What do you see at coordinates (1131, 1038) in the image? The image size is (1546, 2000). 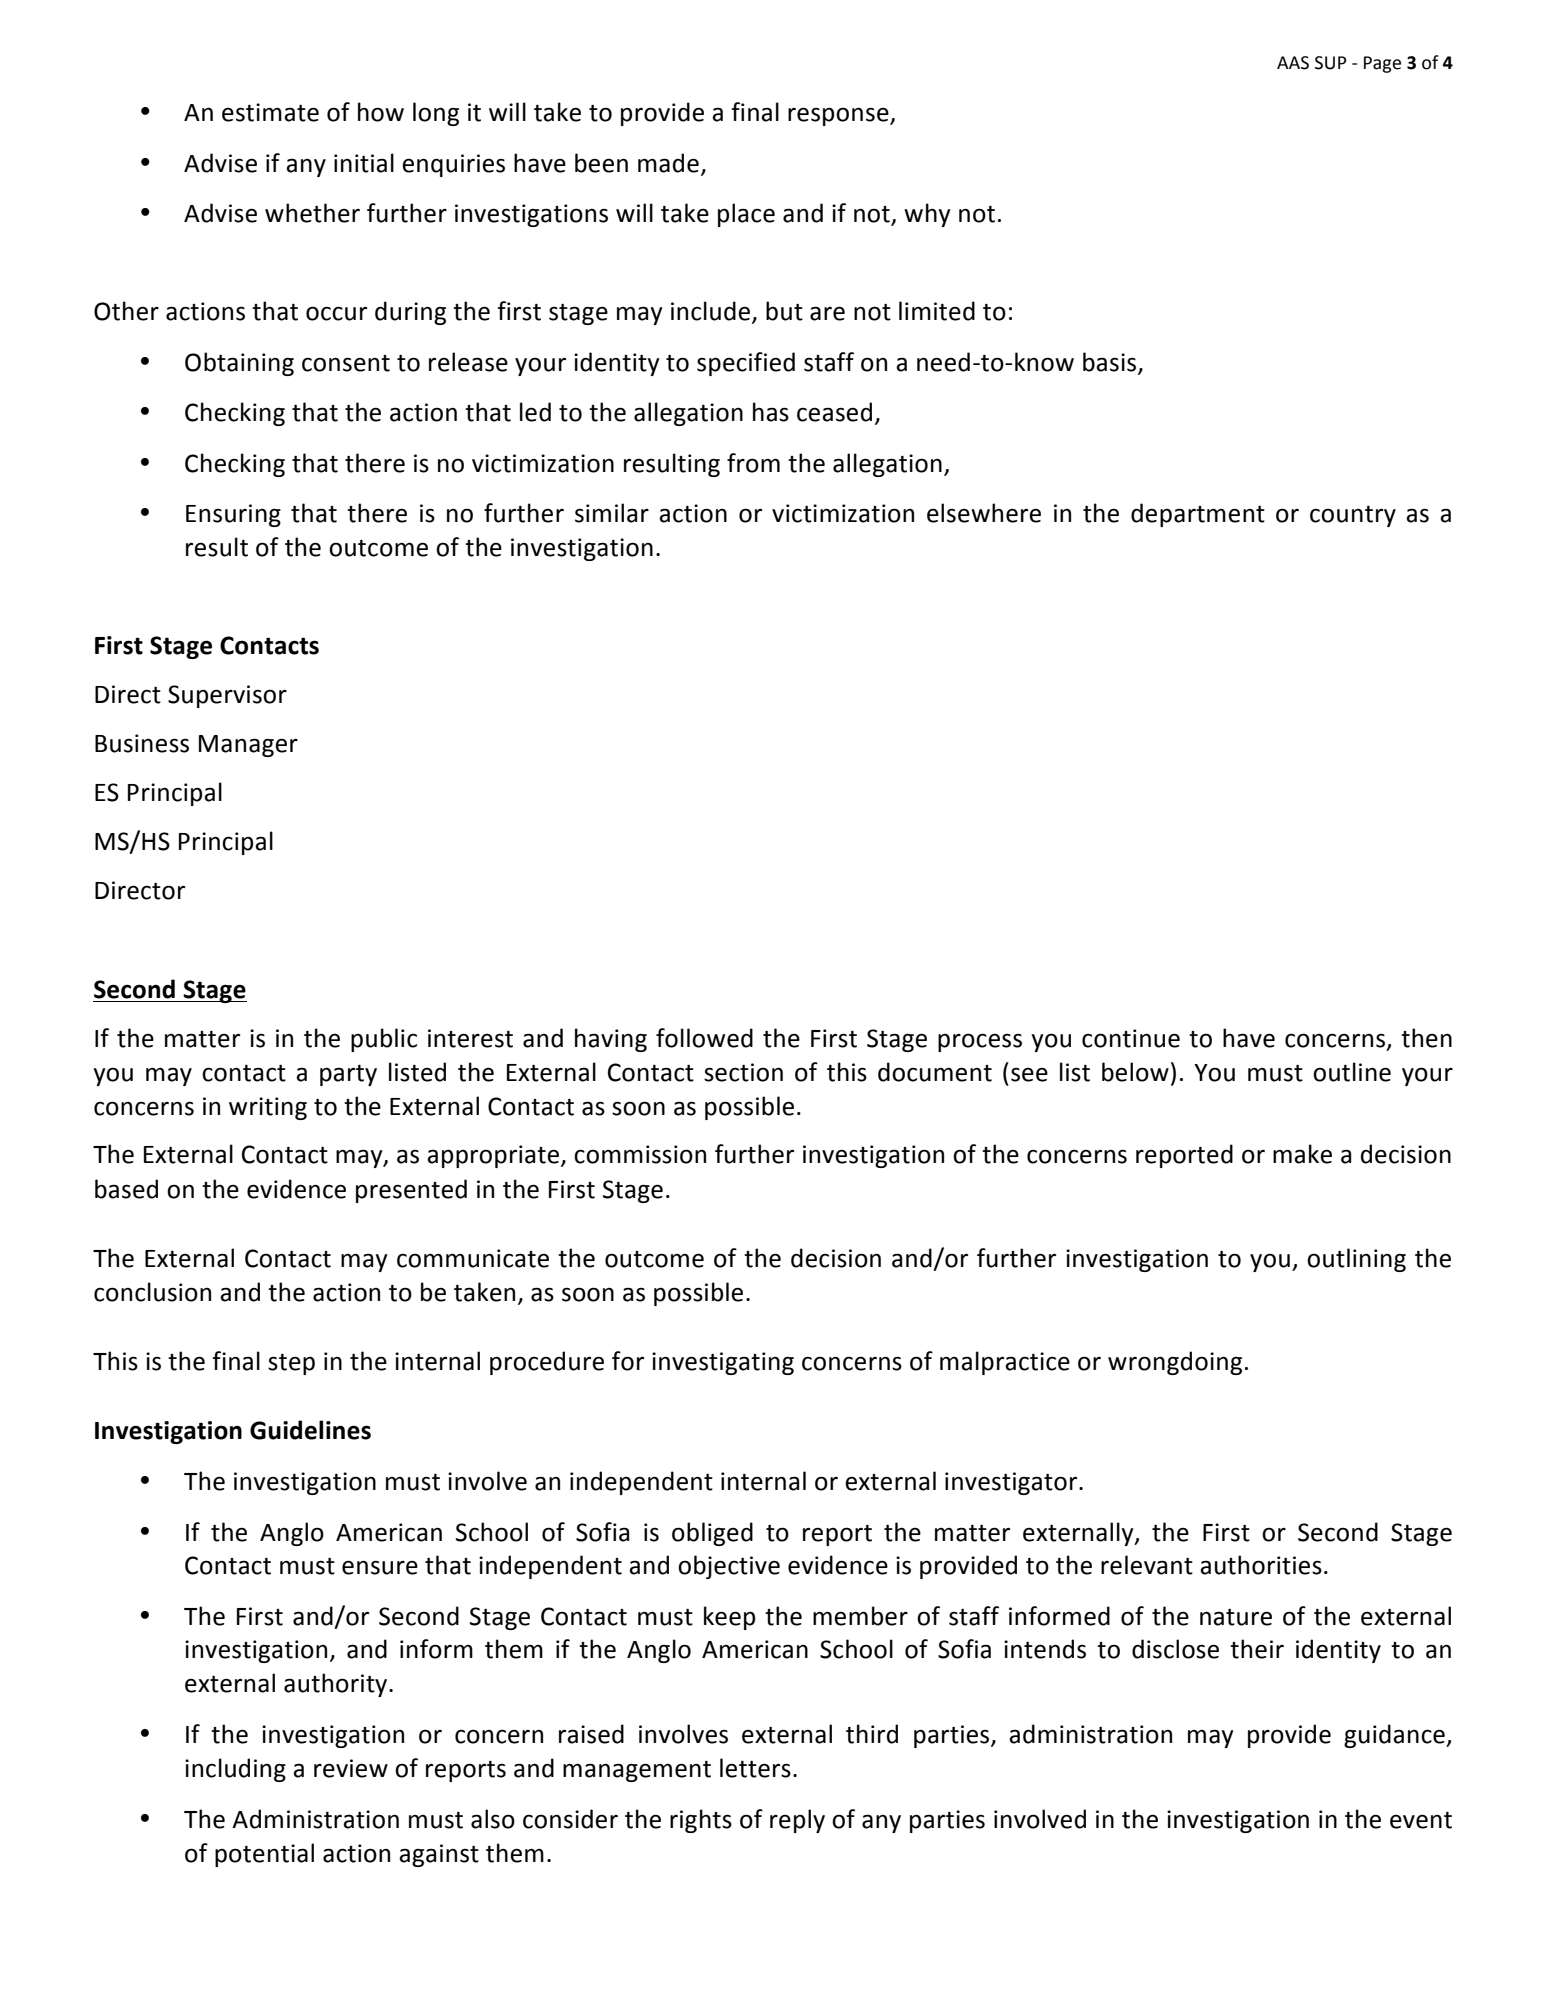 I see `continue` at bounding box center [1131, 1038].
